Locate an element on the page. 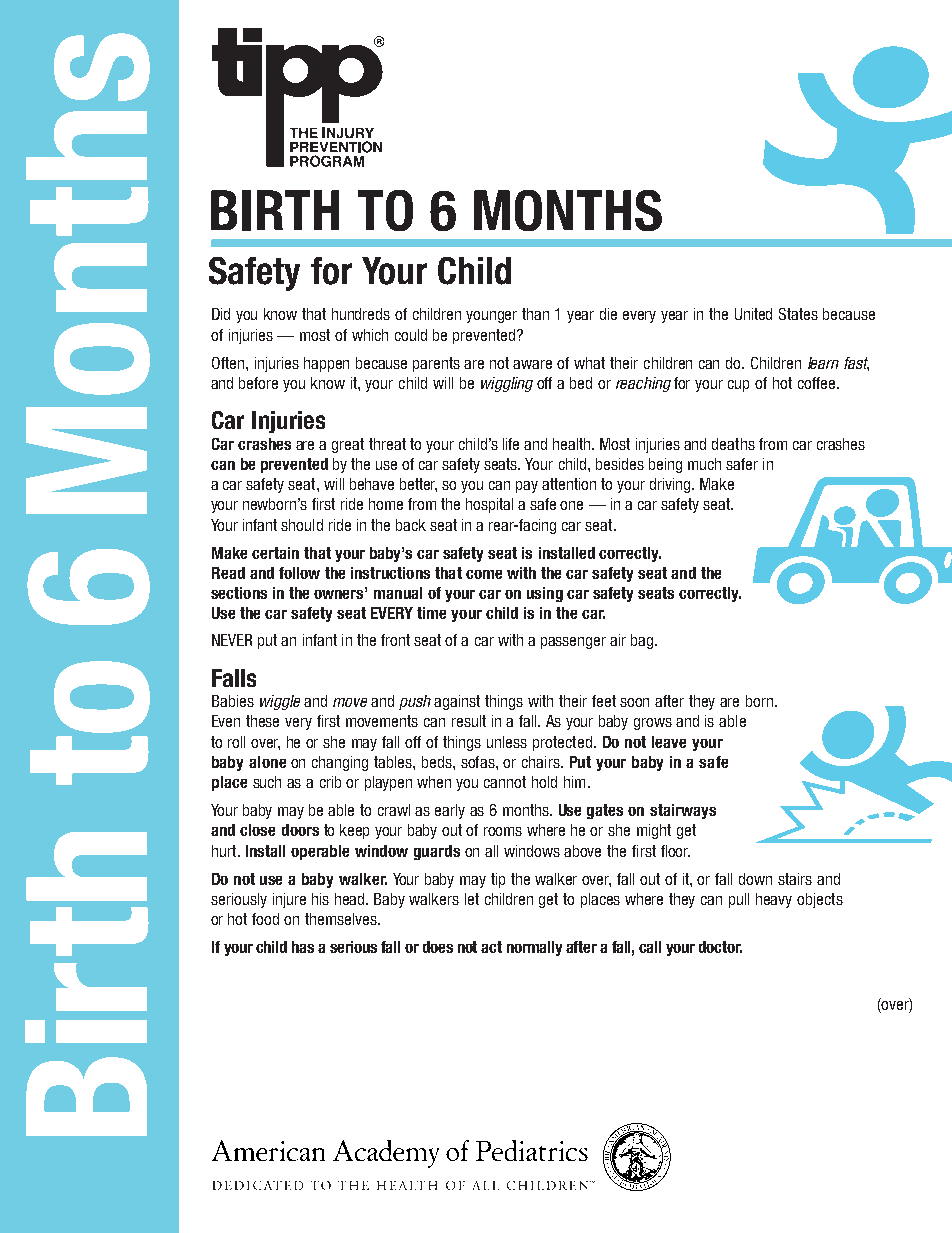  rooms is located at coordinates (503, 831).
